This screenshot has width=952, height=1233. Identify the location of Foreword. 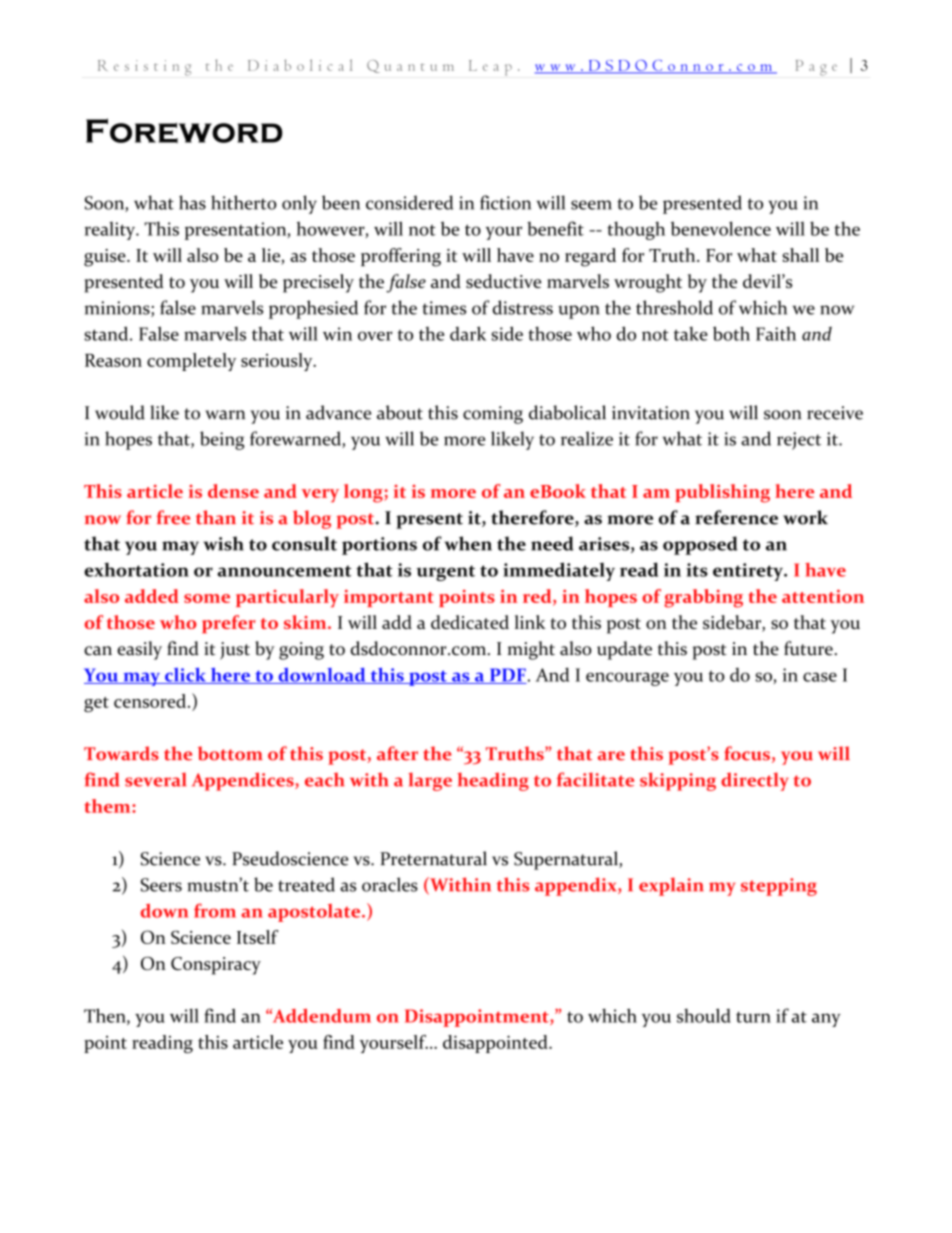
(184, 131).
